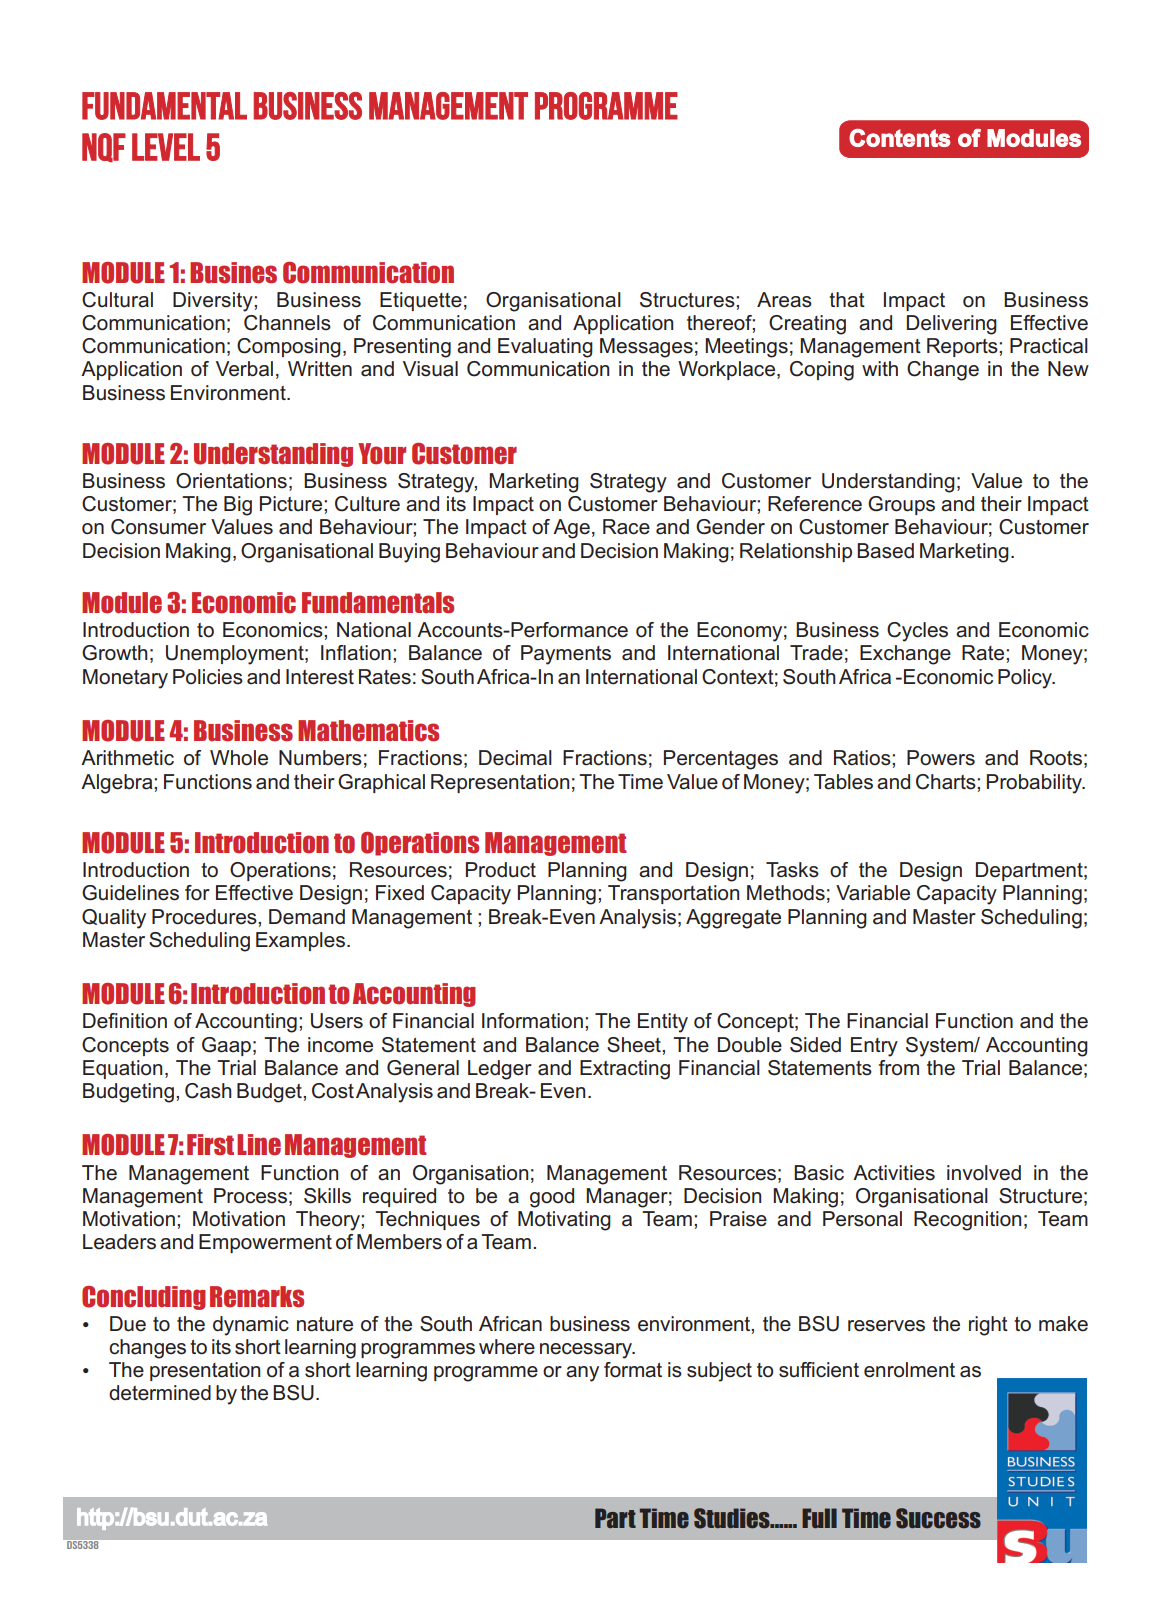 The height and width of the document is (1620, 1156). I want to click on Level, so click(166, 147).
